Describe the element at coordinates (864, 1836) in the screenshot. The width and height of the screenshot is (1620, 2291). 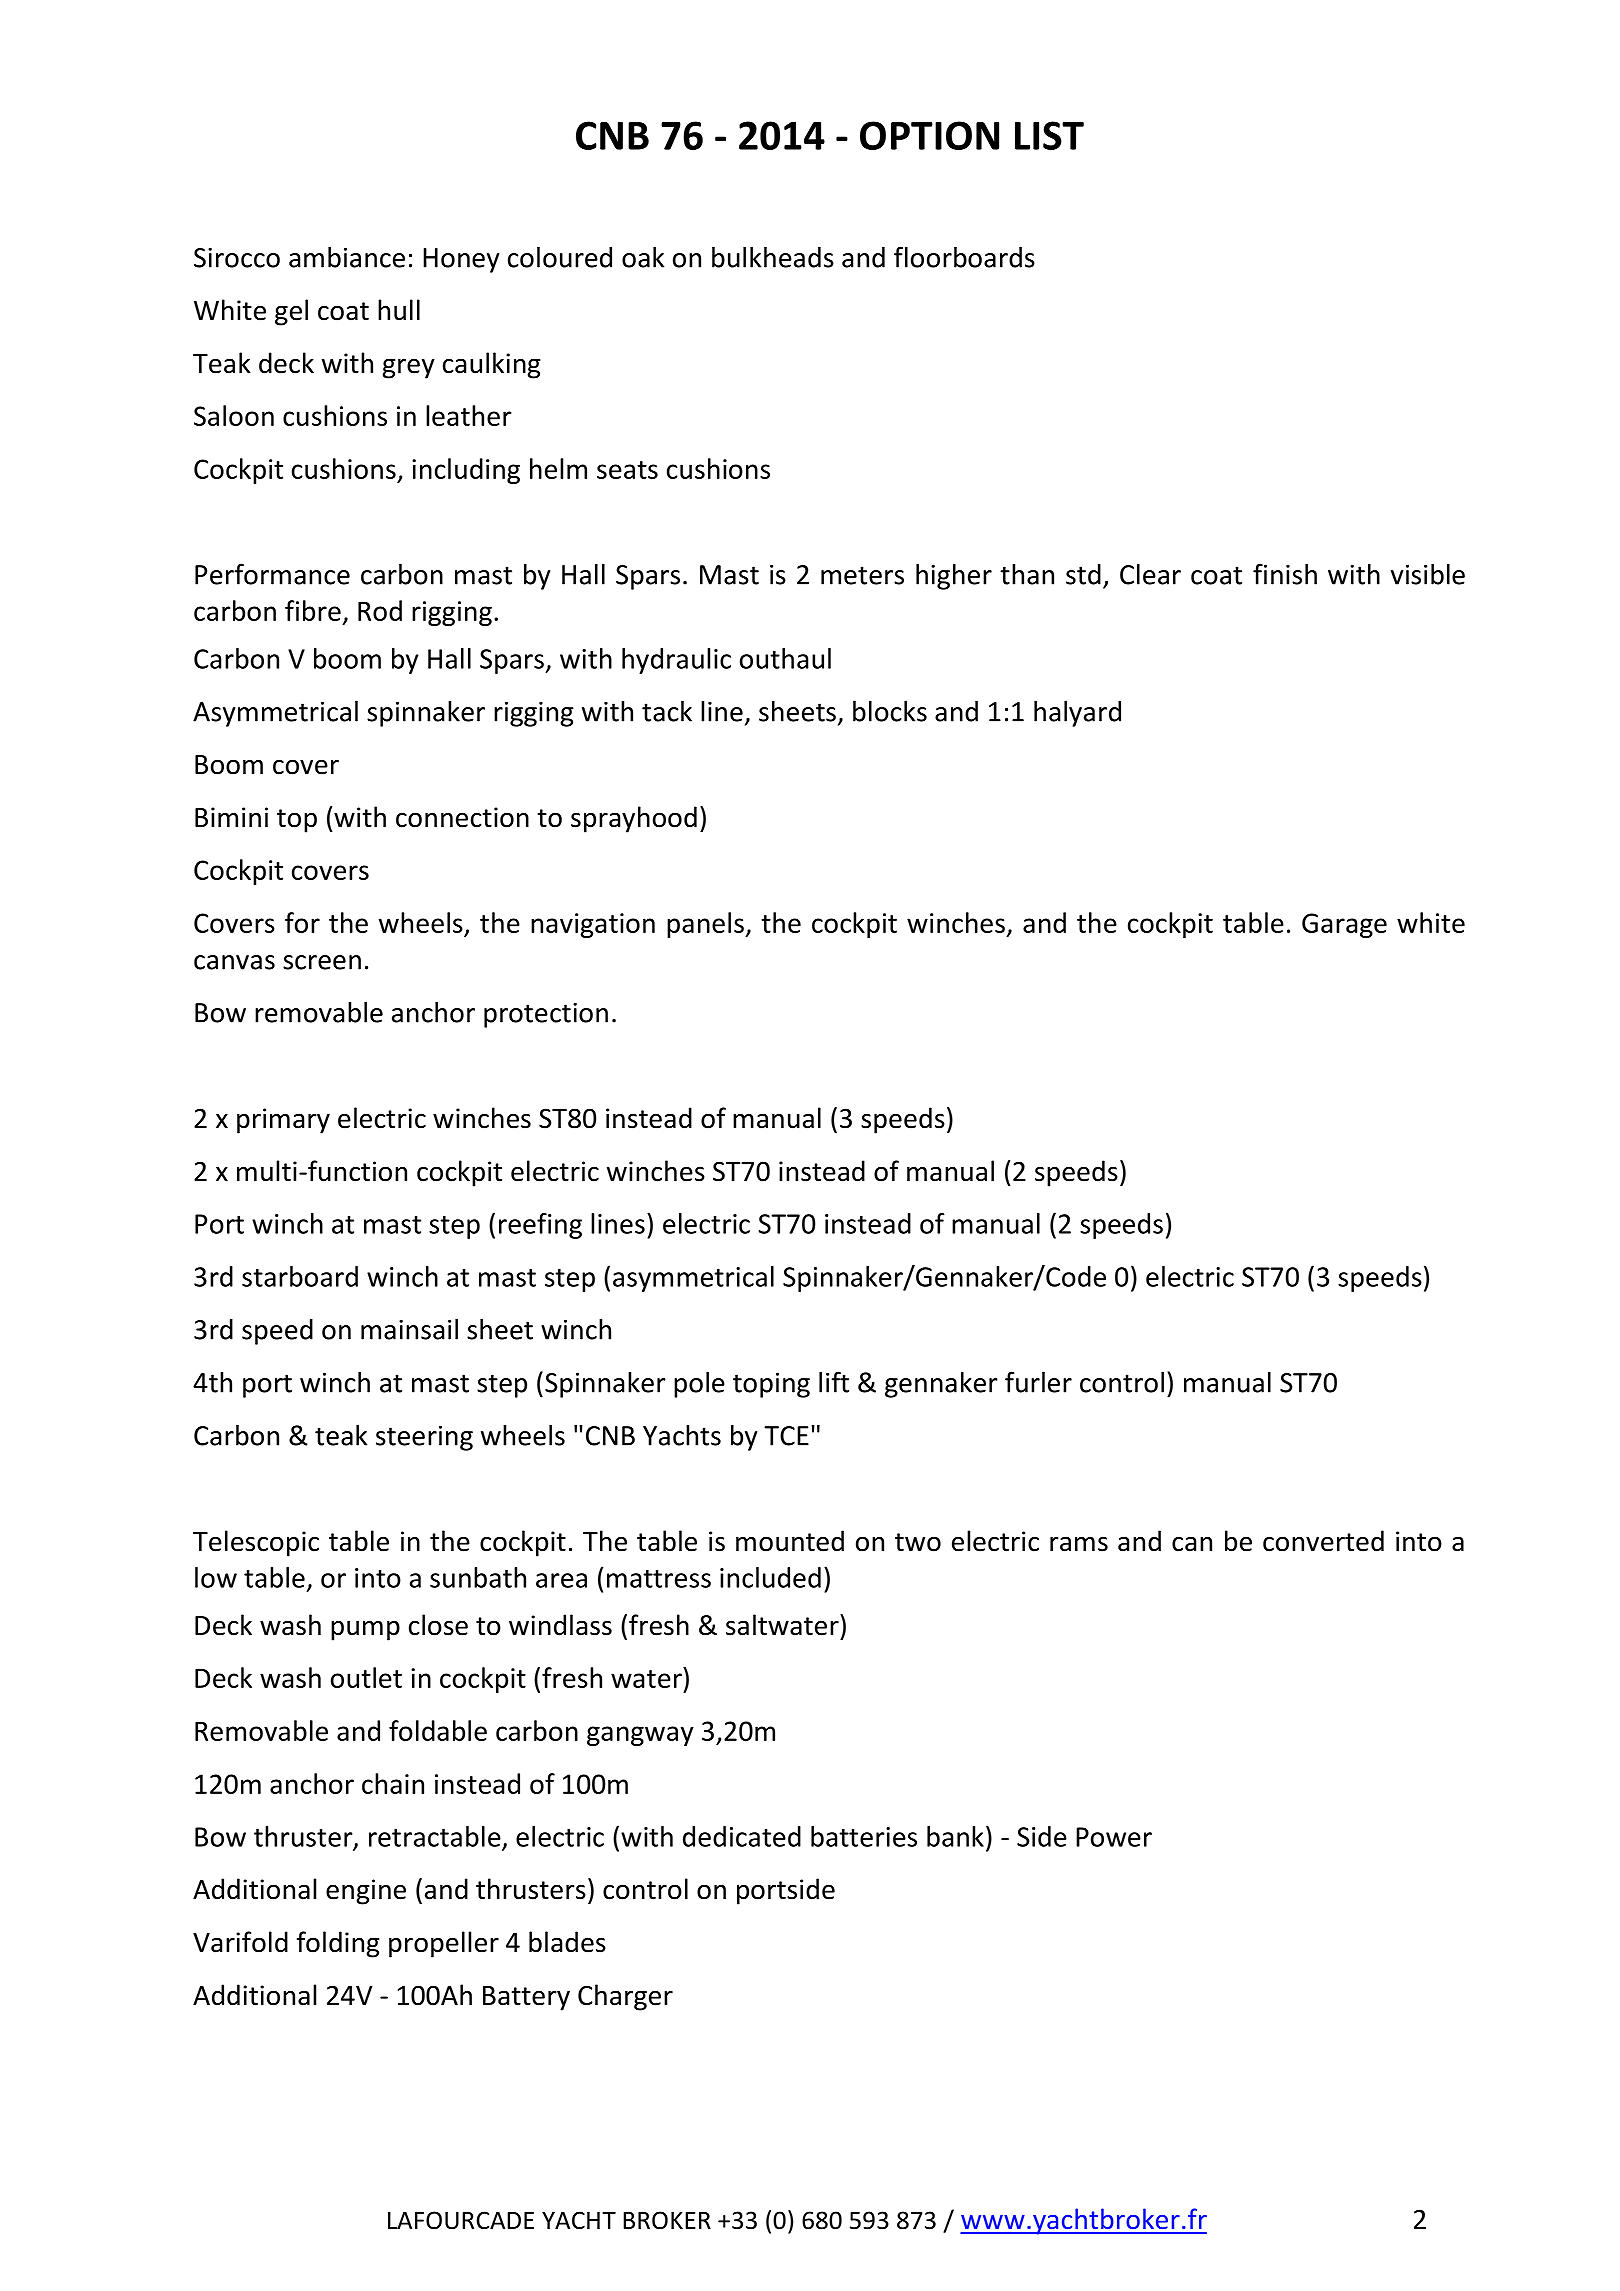
I see `batteries` at that location.
